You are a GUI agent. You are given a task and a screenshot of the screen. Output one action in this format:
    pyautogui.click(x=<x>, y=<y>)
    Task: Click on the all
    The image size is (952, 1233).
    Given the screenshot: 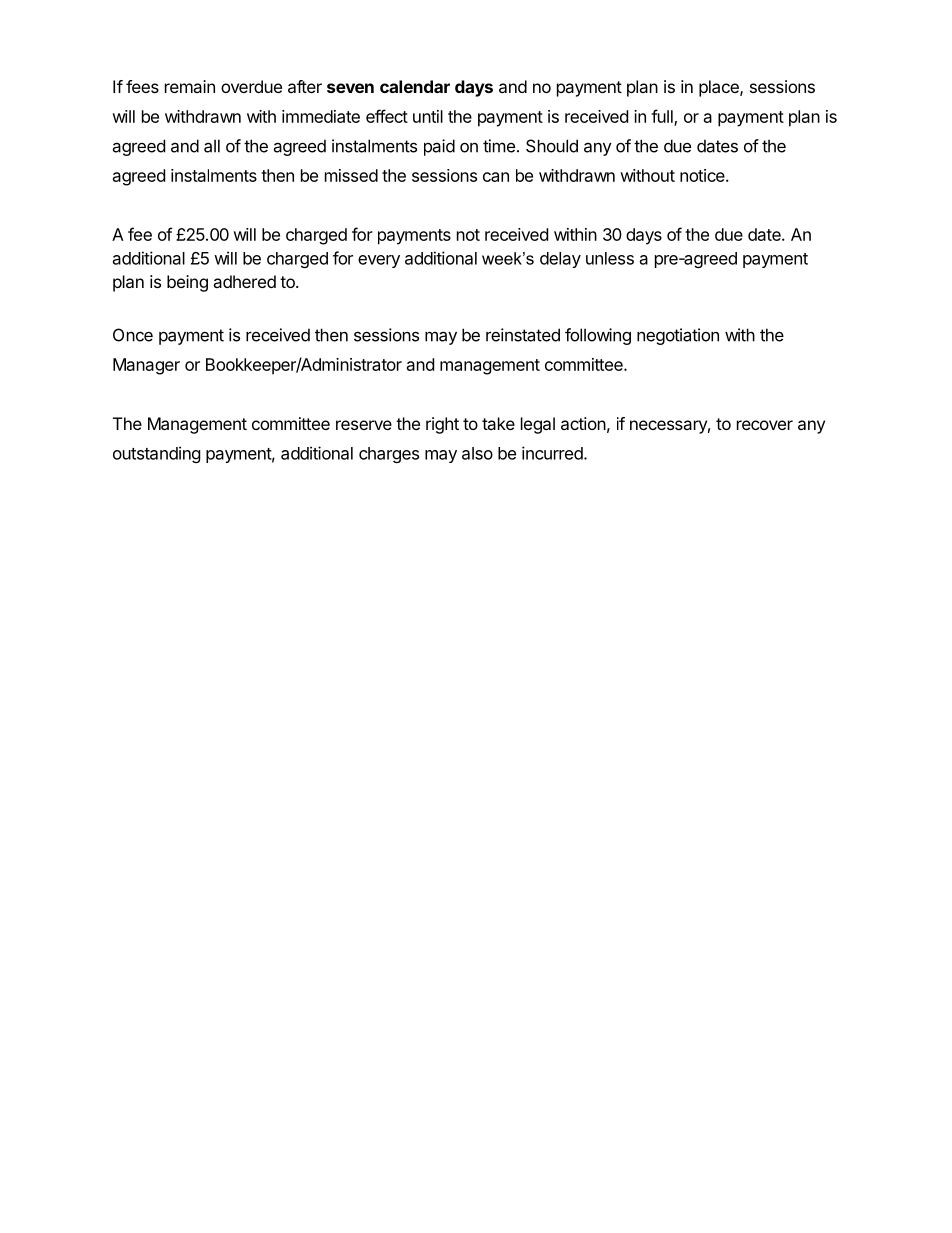 What is the action you would take?
    pyautogui.click(x=212, y=146)
